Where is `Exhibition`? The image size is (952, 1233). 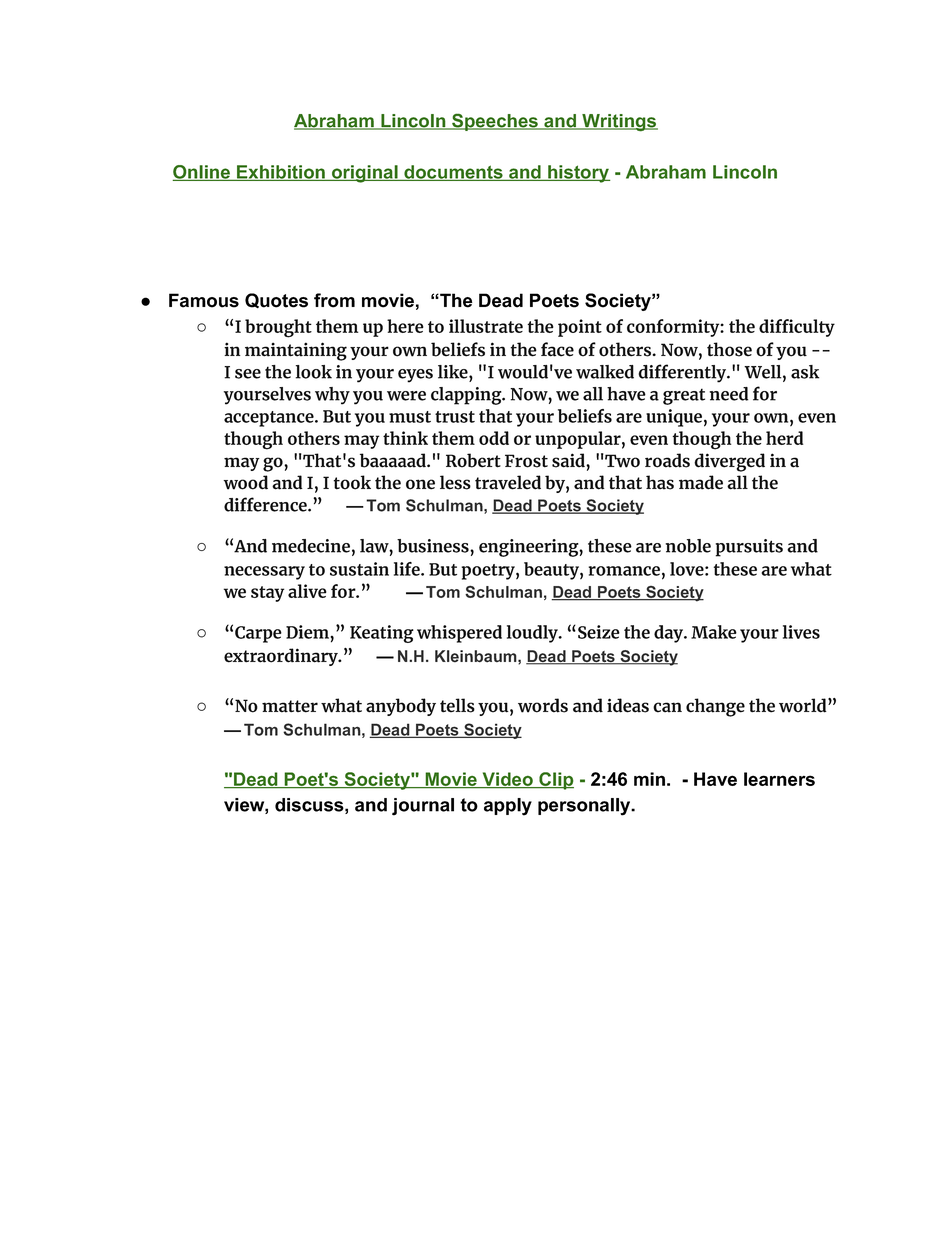 Exhibition is located at coordinates (281, 173).
